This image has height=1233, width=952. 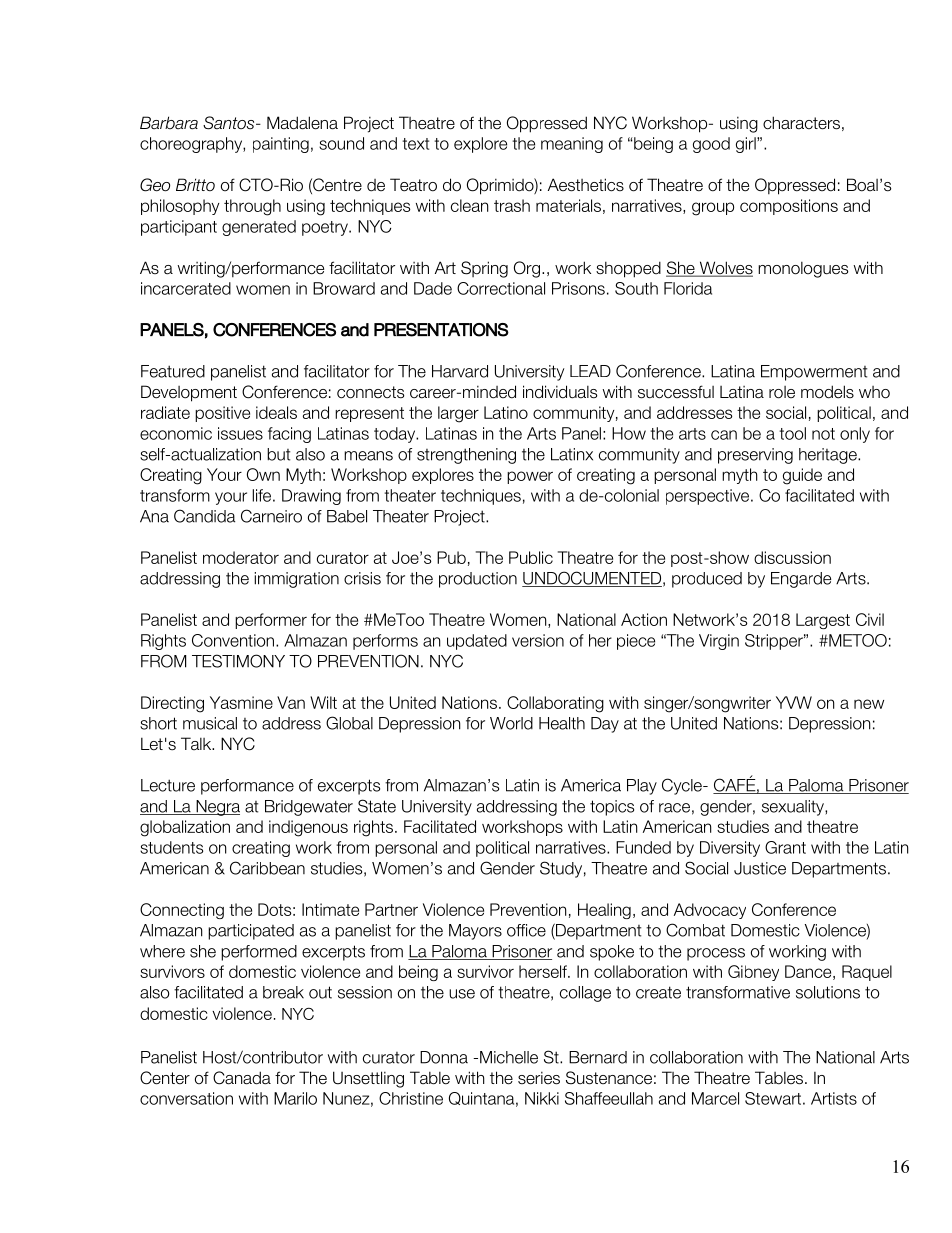 I want to click on sexuality, so click(x=794, y=808).
